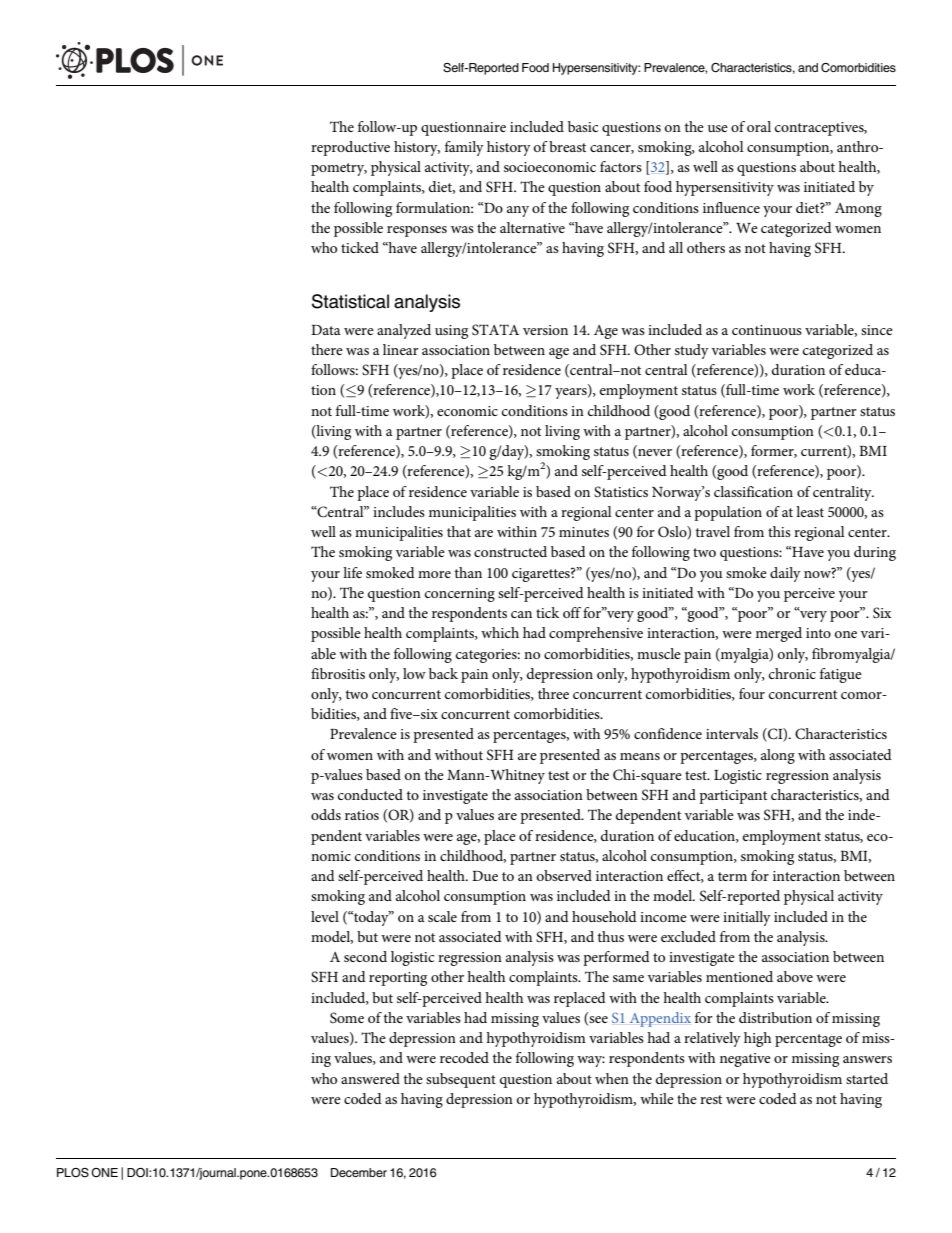  What do you see at coordinates (464, 148) in the screenshot?
I see `family` at bounding box center [464, 148].
